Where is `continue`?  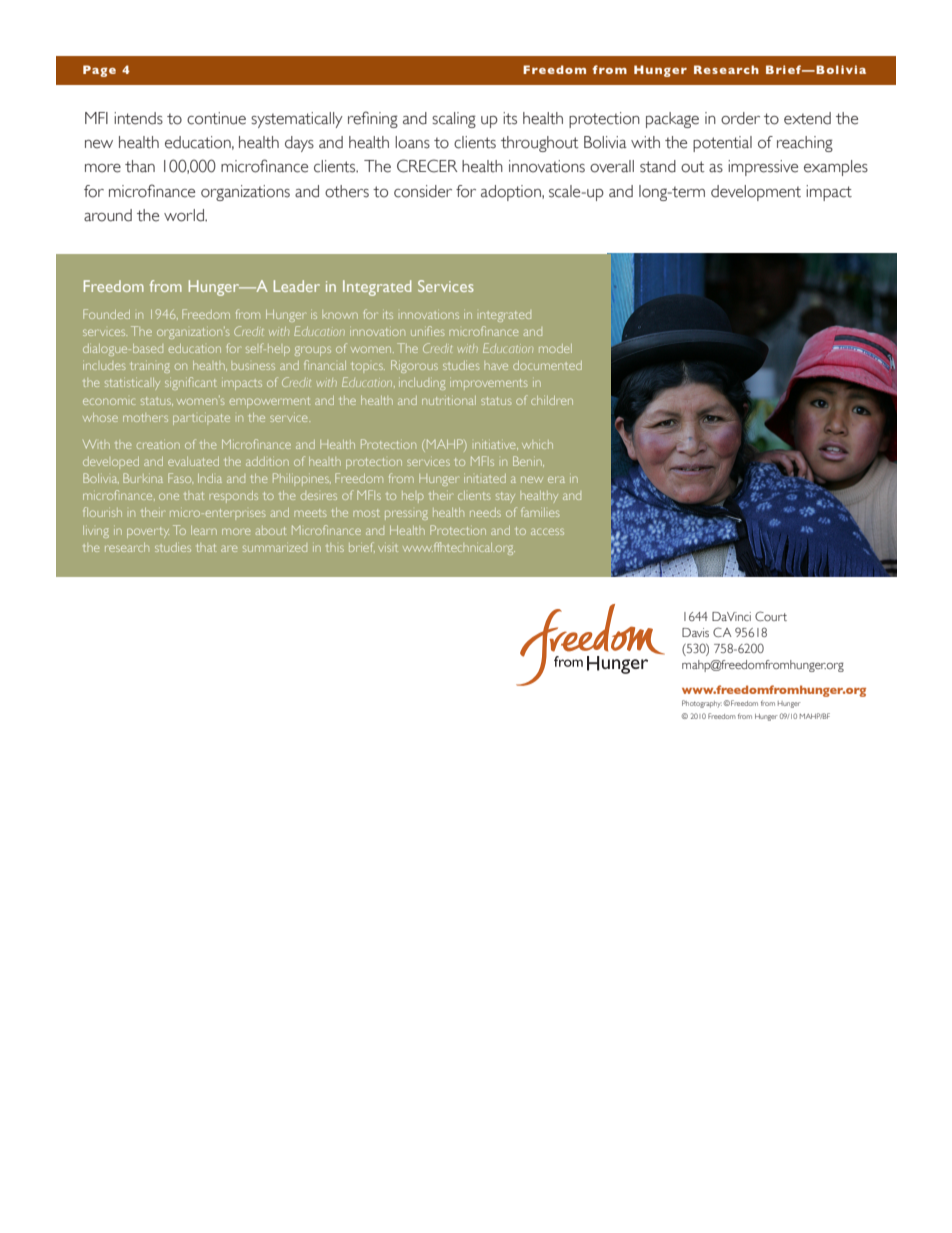 continue is located at coordinates (216, 118).
